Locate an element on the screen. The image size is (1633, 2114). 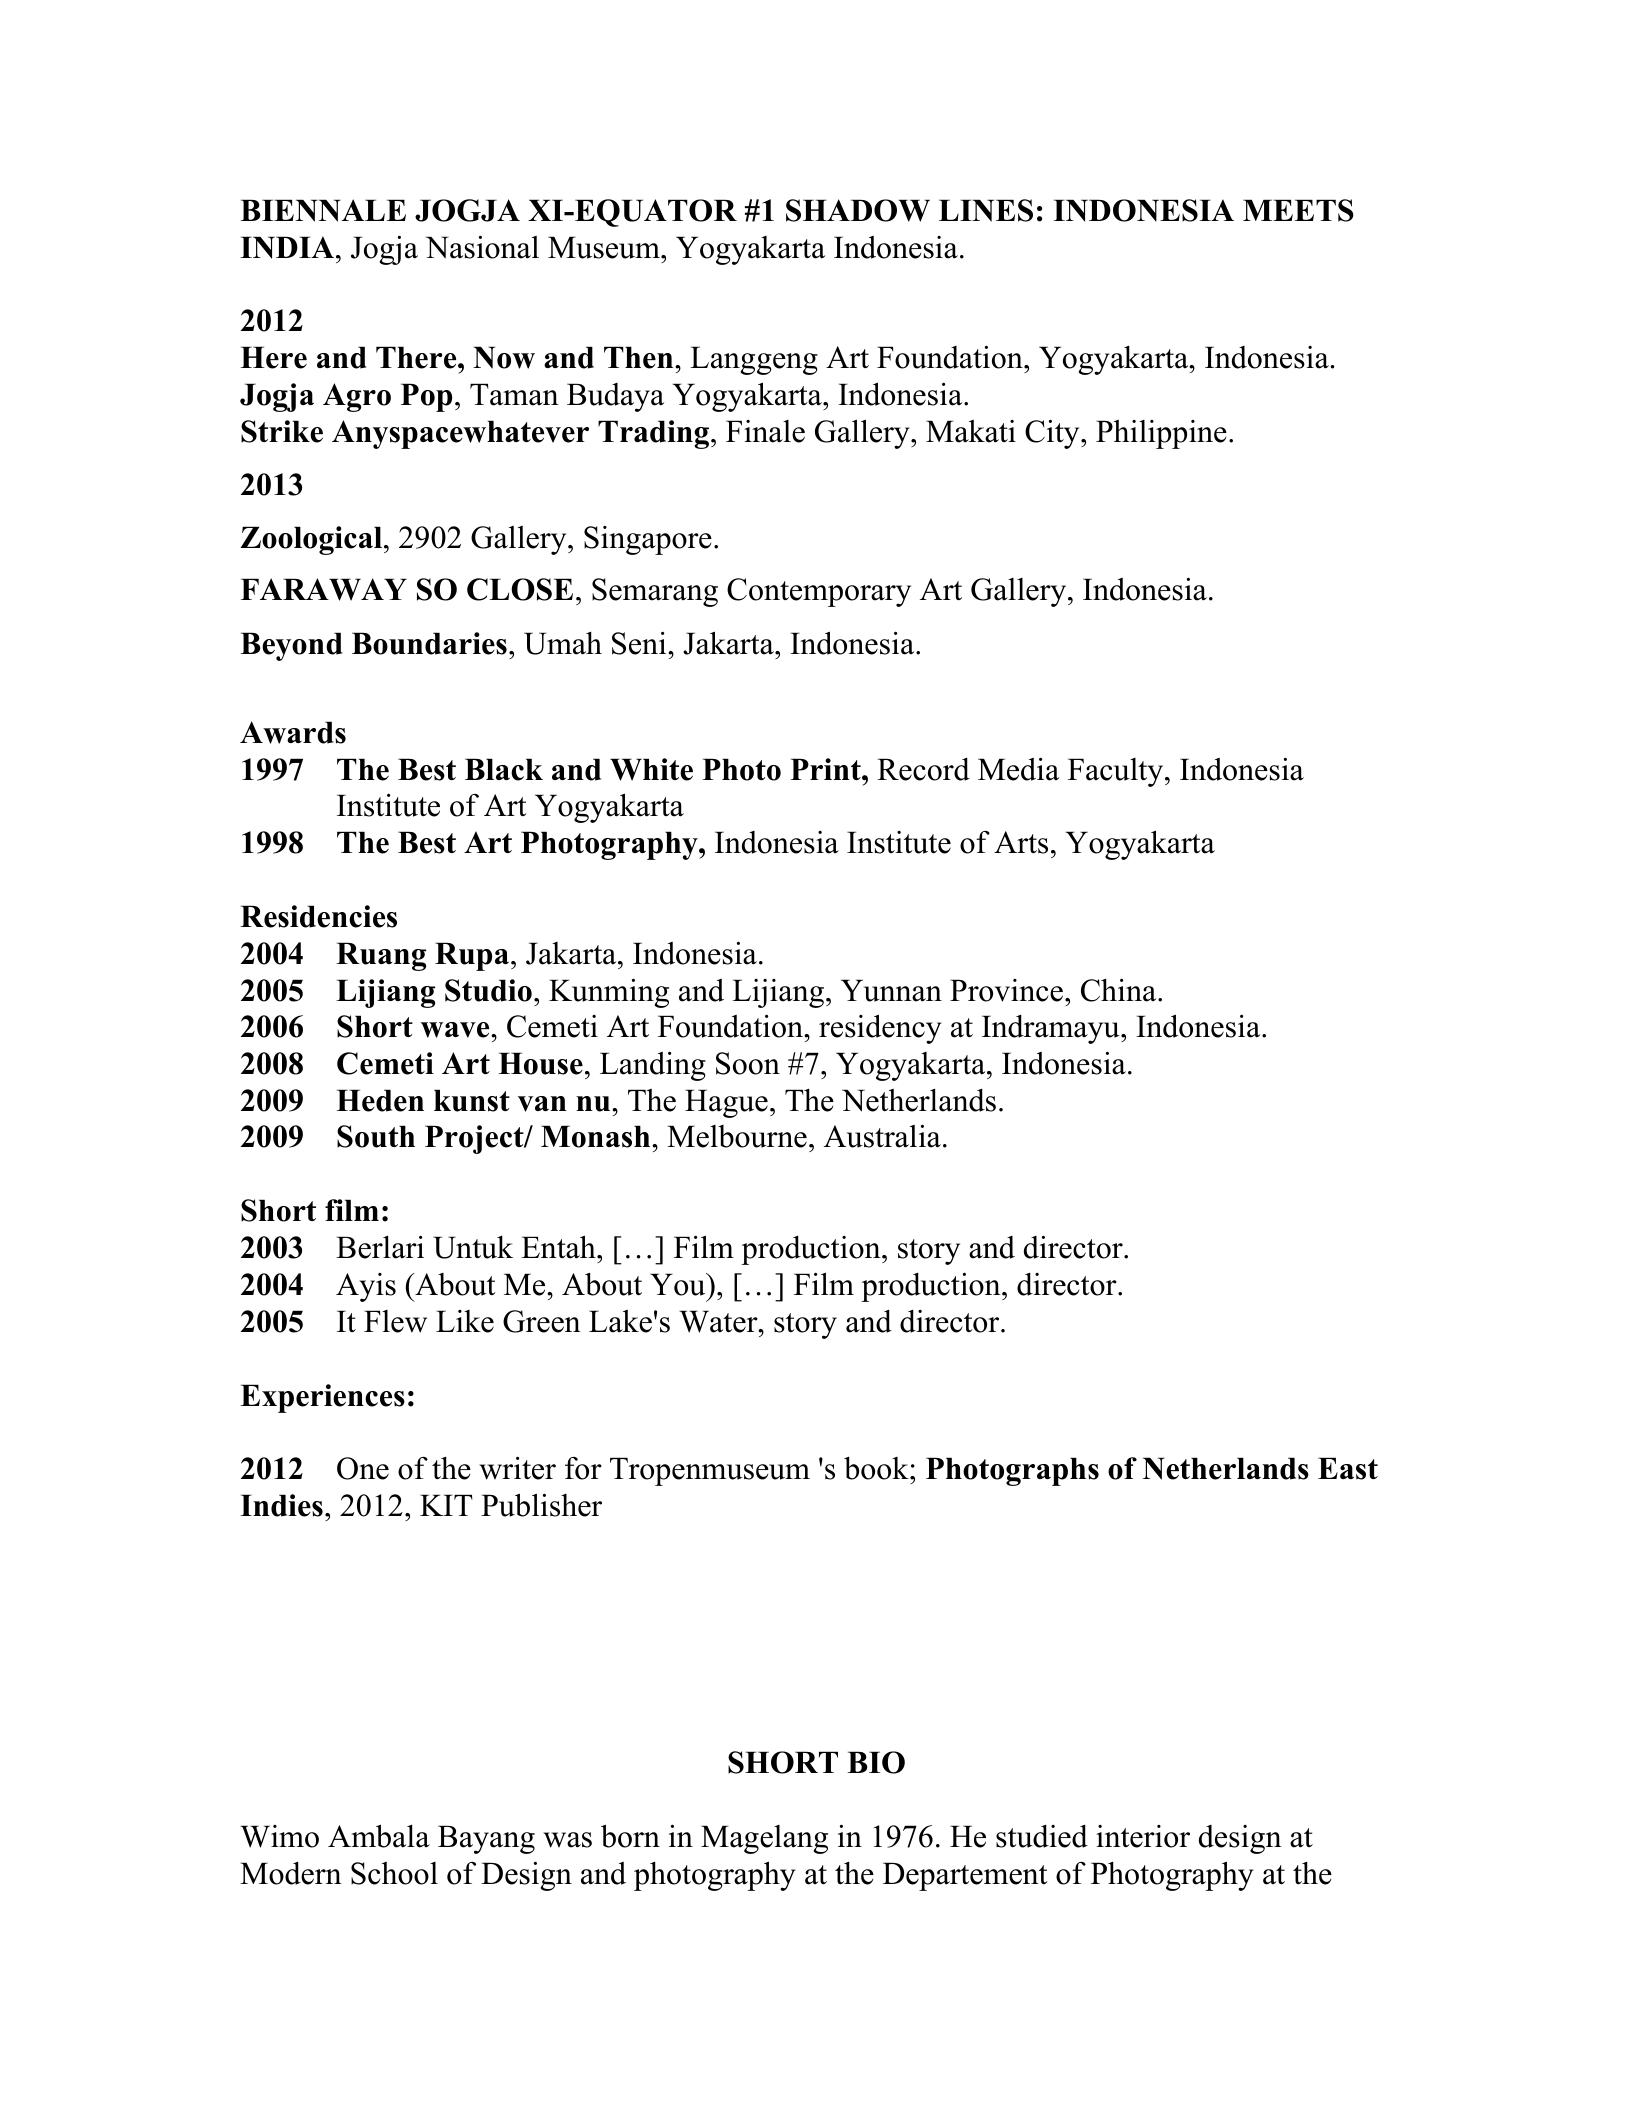
interior is located at coordinates (1143, 1836).
